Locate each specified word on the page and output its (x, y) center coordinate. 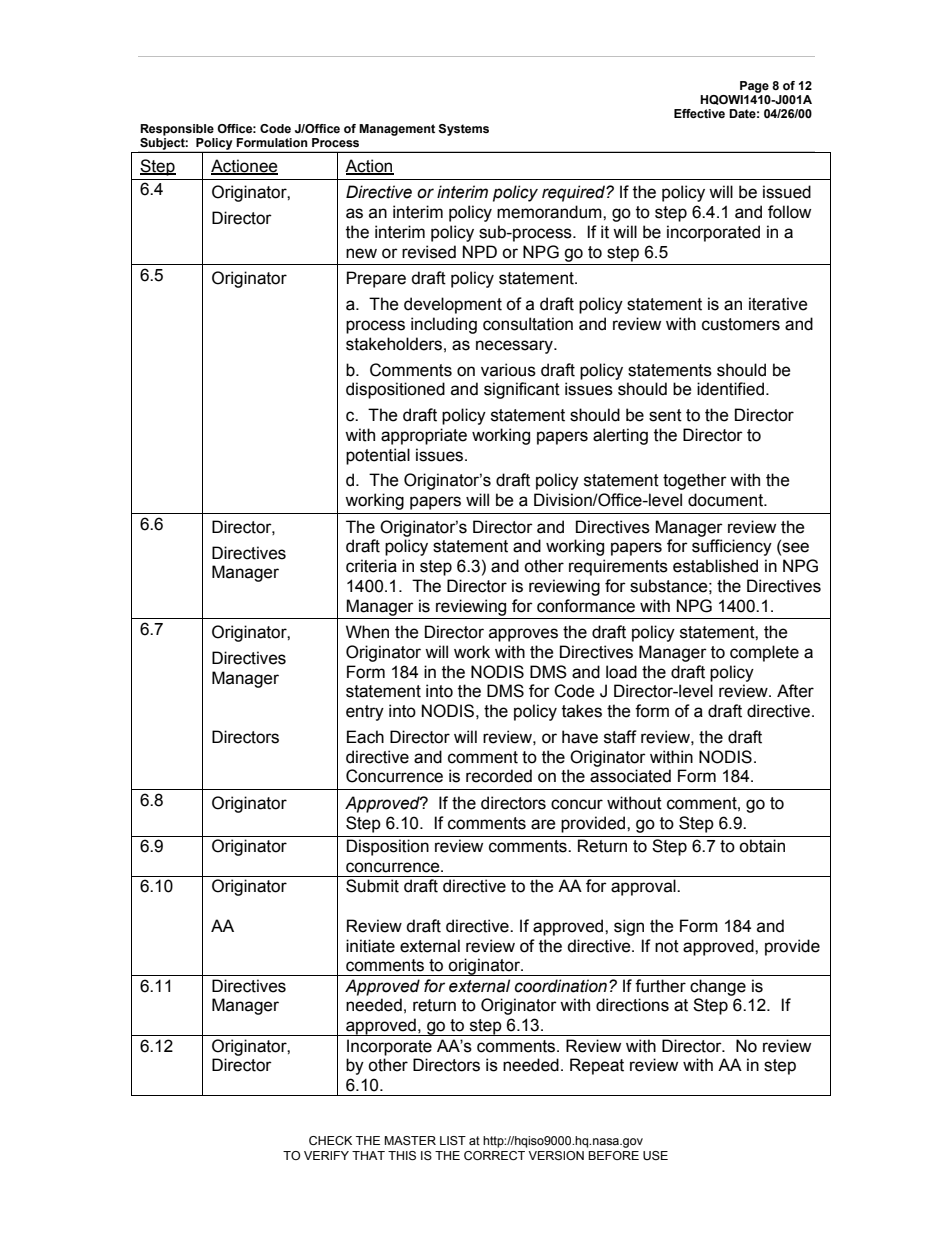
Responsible (177, 130)
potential (378, 456)
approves (523, 635)
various (508, 370)
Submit (372, 886)
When (367, 632)
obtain (762, 846)
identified (730, 389)
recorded (499, 776)
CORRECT (494, 1155)
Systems (463, 130)
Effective (699, 113)
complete (764, 653)
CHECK (330, 1140)
